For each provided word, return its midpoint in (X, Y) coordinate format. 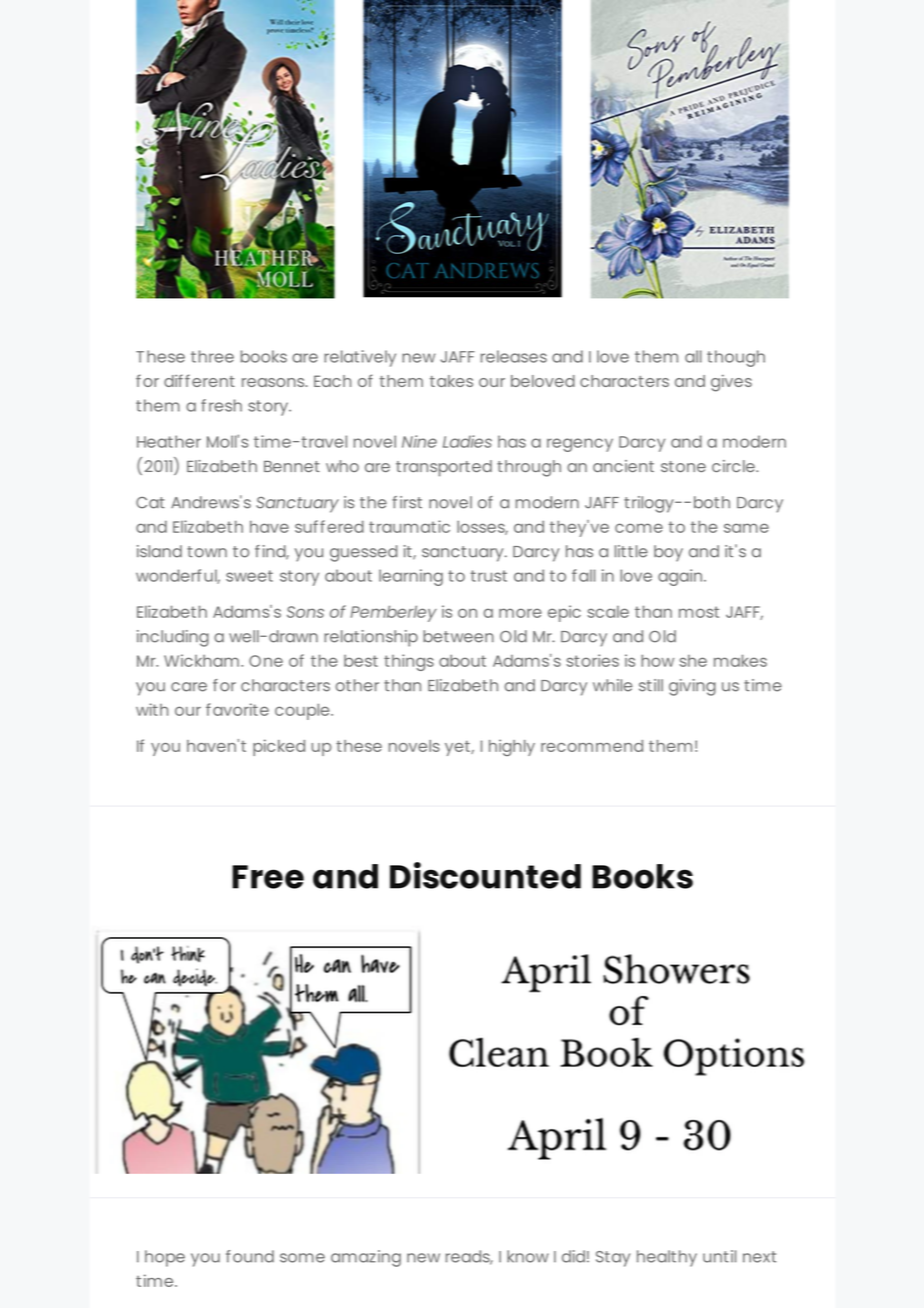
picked (279, 747)
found (250, 1256)
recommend (592, 746)
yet (458, 748)
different (199, 380)
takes (451, 381)
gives (731, 383)
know (528, 1256)
